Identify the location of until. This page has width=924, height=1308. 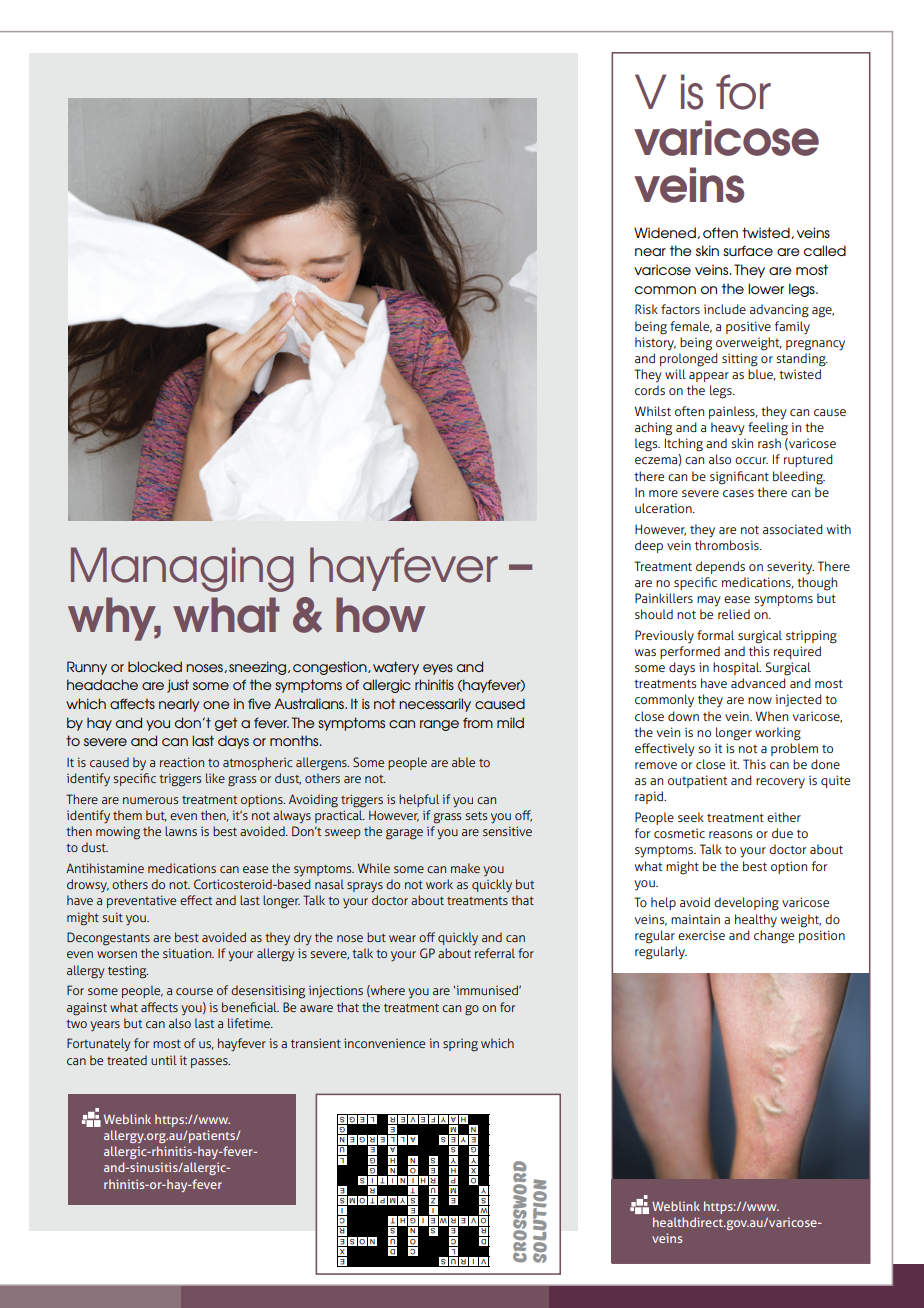
(164, 1060).
